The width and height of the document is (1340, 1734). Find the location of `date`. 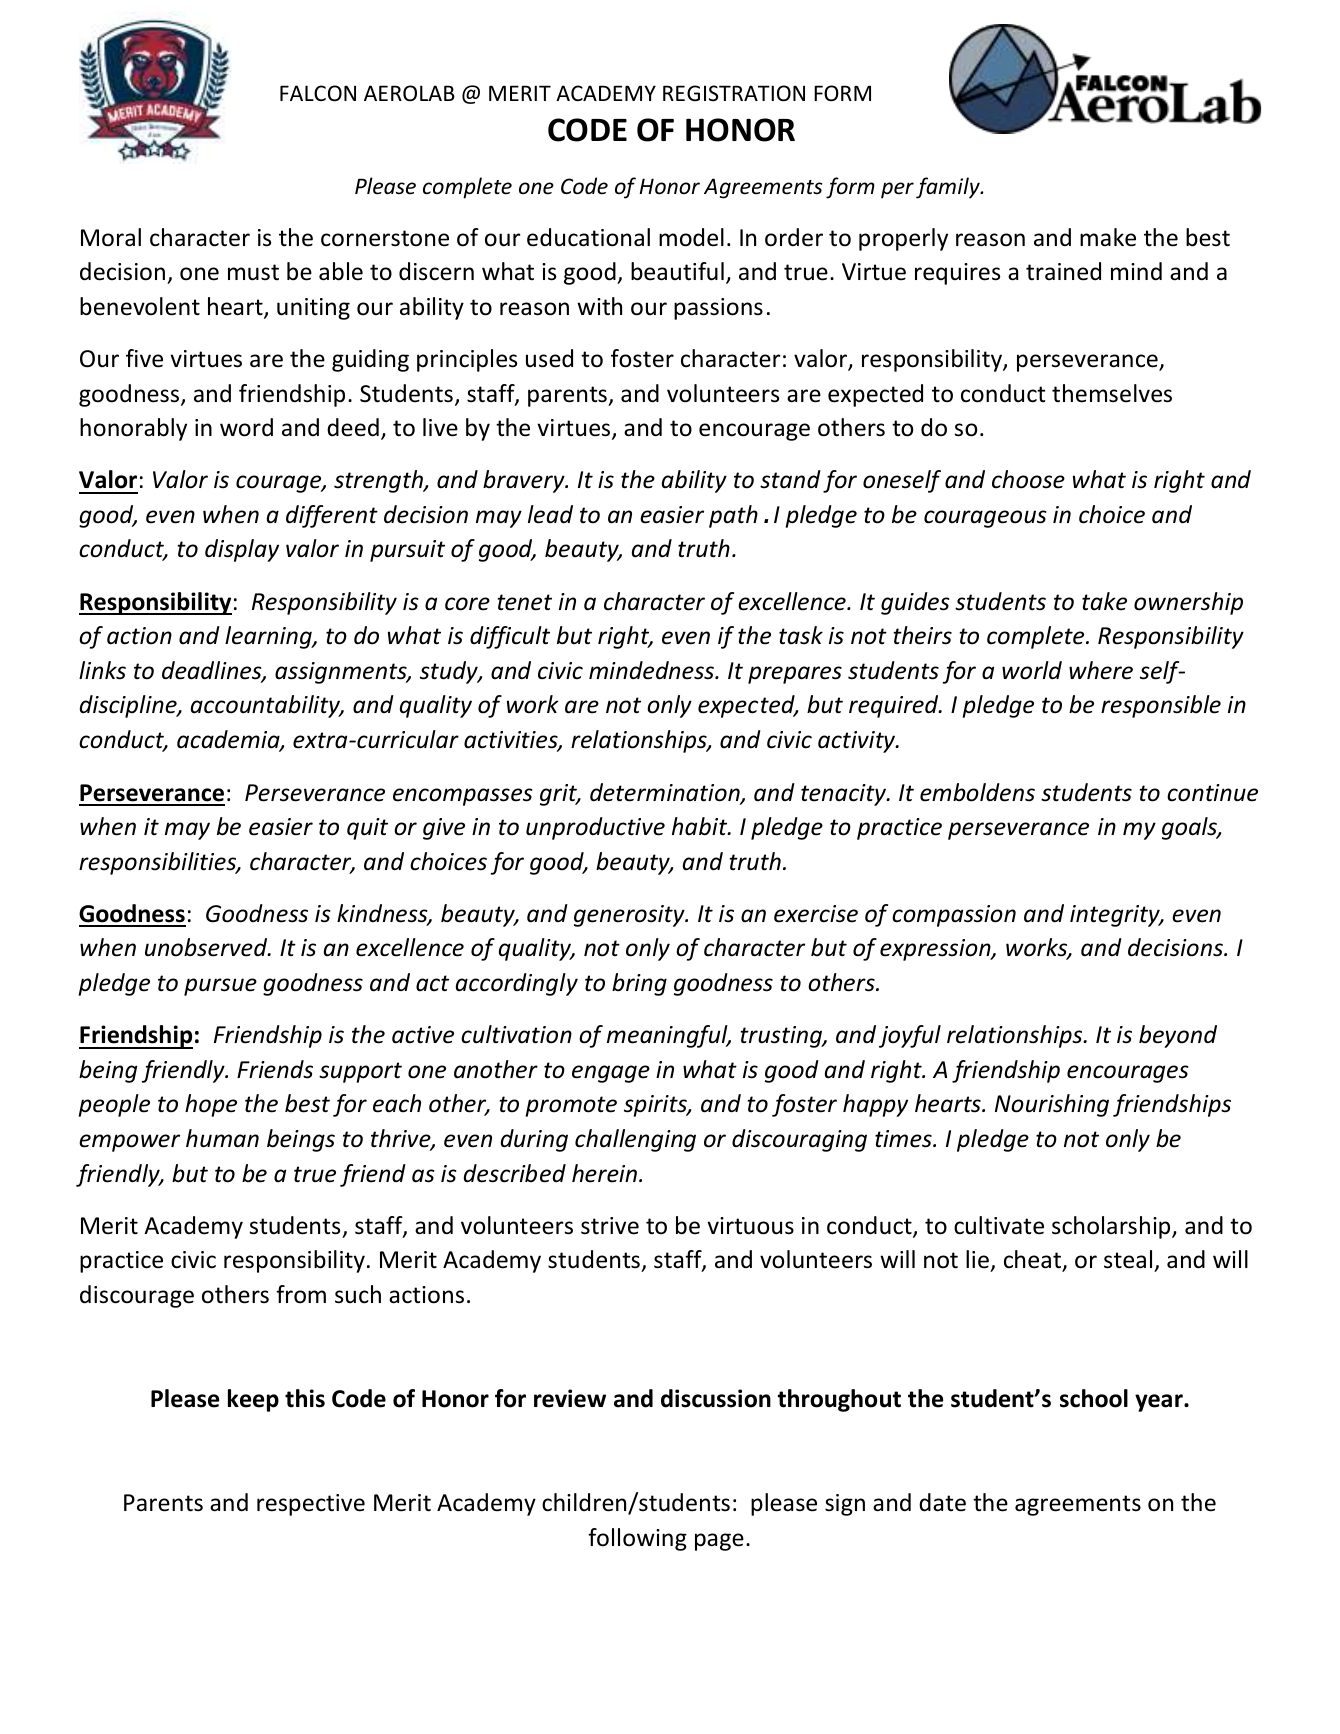

date is located at coordinates (942, 1502).
